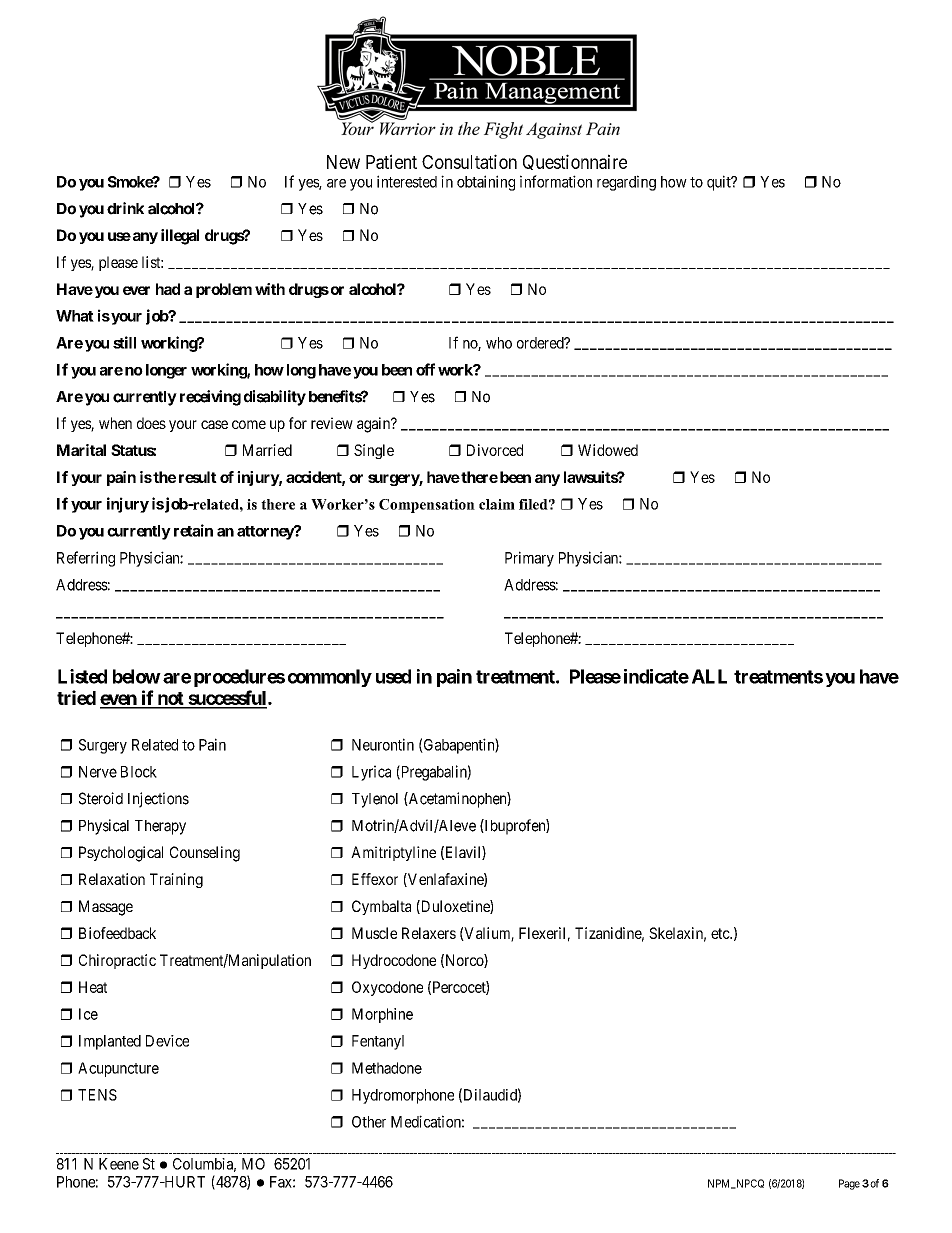 Image resolution: width=952 pixels, height=1233 pixels. I want to click on used, so click(393, 676).
